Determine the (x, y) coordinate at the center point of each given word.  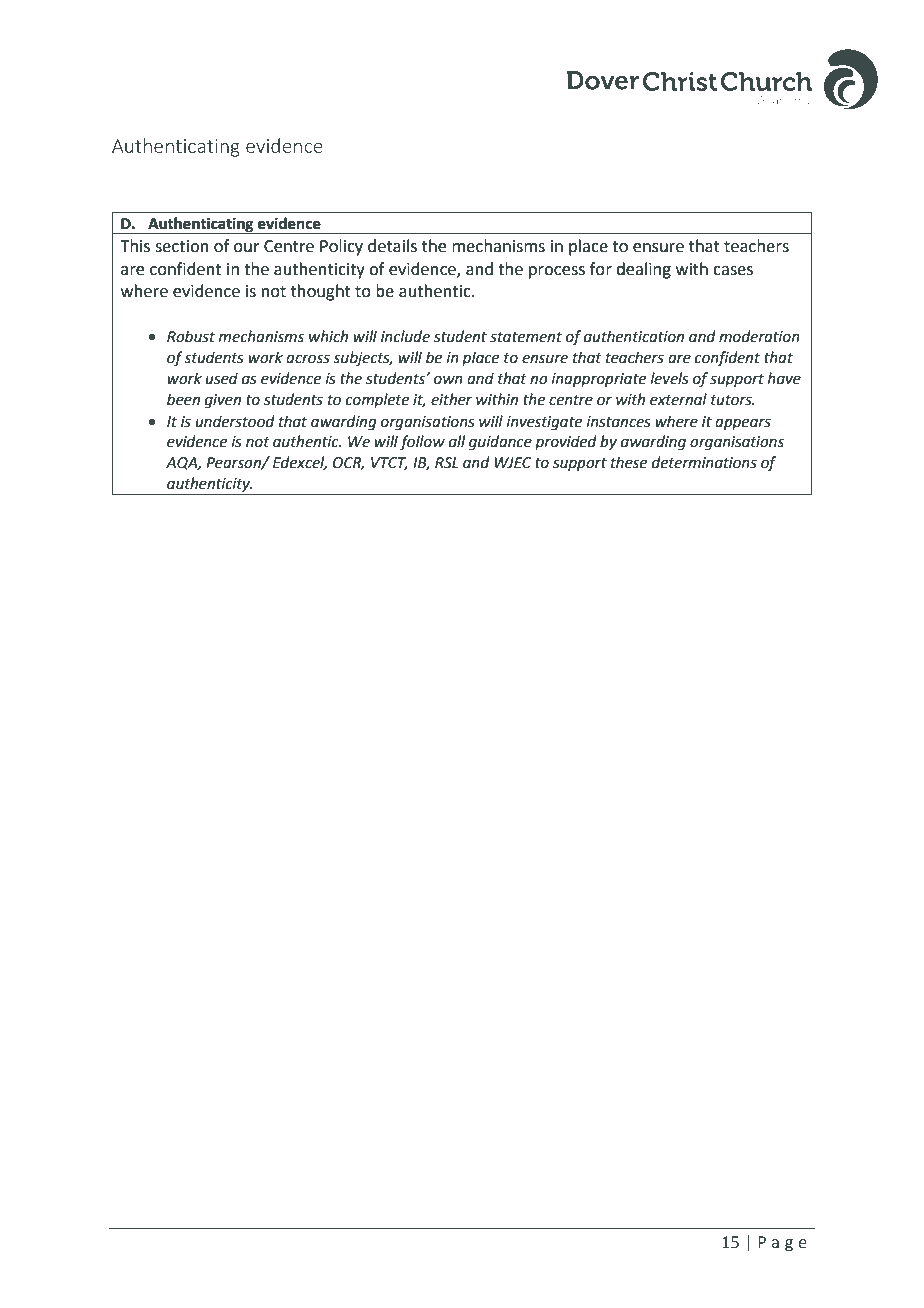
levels (670, 378)
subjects (362, 358)
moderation (759, 336)
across (308, 359)
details (392, 246)
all (457, 441)
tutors (732, 400)
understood (235, 421)
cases (733, 271)
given (223, 401)
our (247, 248)
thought (321, 292)
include (405, 336)
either (451, 399)
